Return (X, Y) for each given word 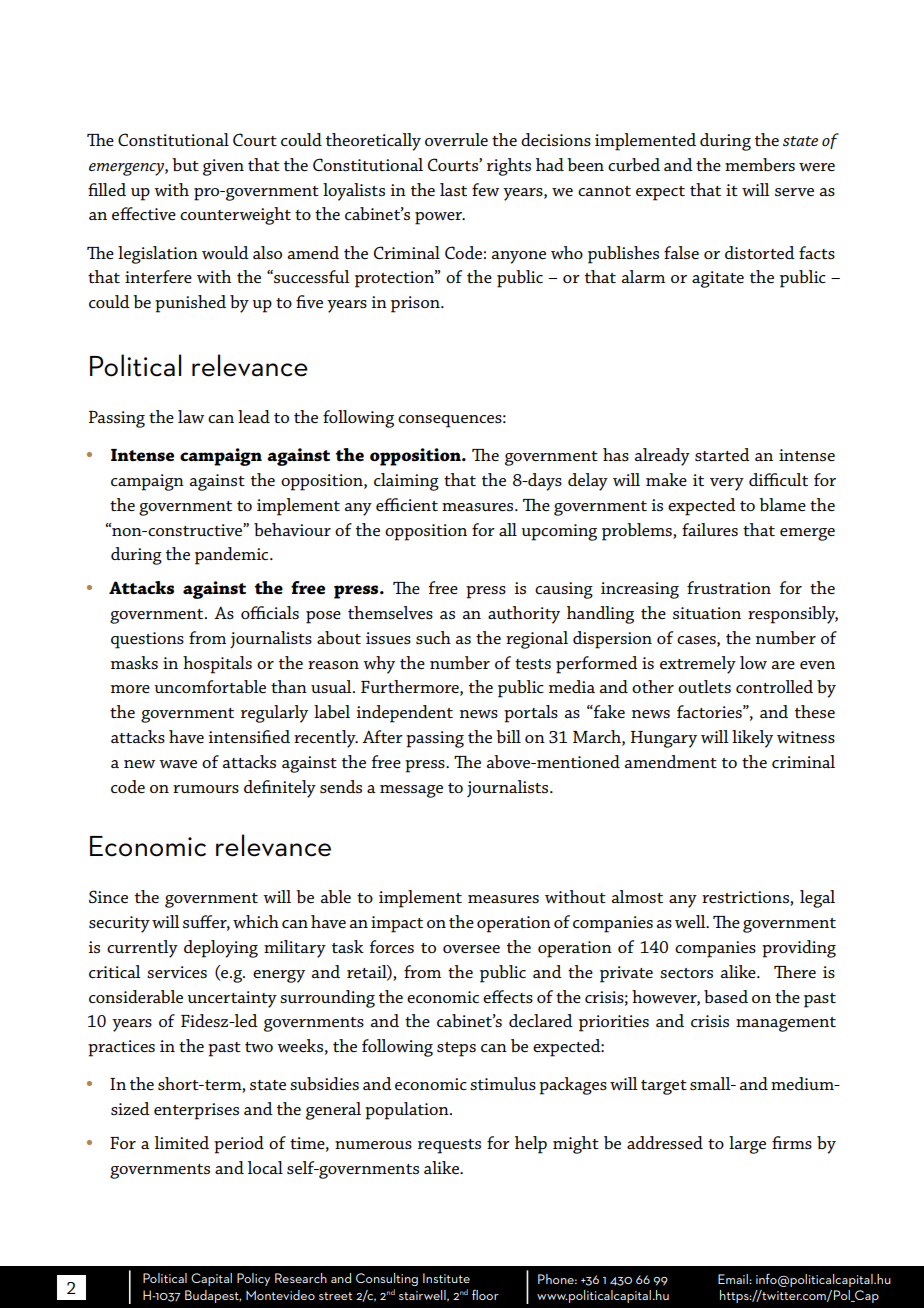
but (185, 164)
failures (710, 529)
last (453, 189)
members (760, 164)
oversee (471, 949)
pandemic (233, 556)
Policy (253, 1279)
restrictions (746, 898)
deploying (221, 949)
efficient (407, 504)
